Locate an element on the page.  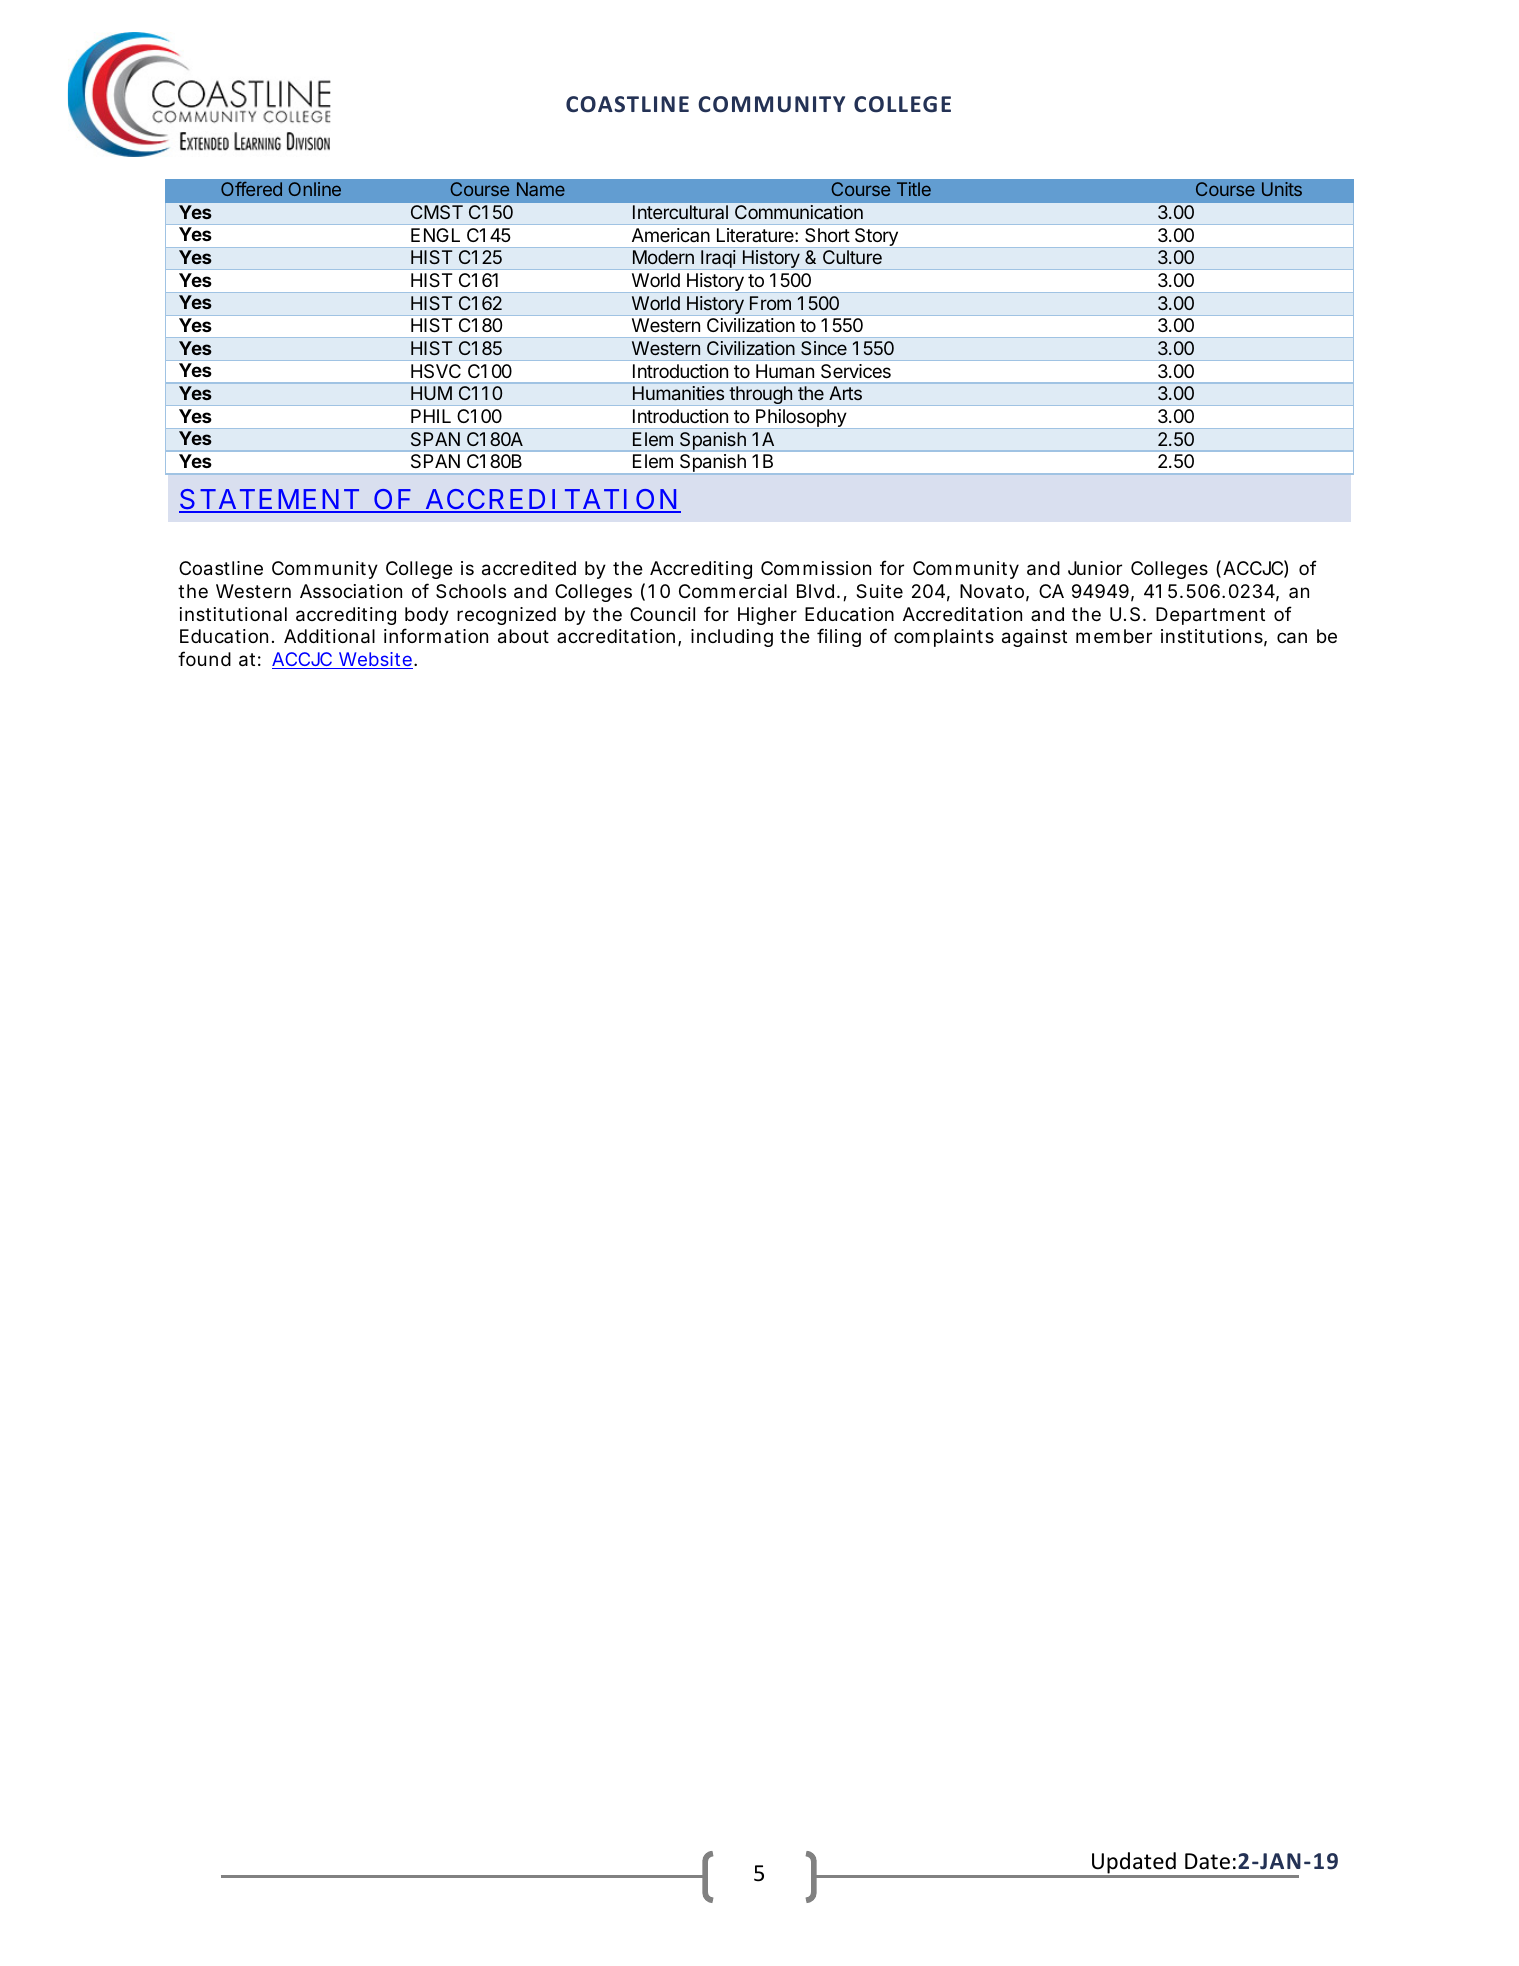
member is located at coordinates (1114, 636).
